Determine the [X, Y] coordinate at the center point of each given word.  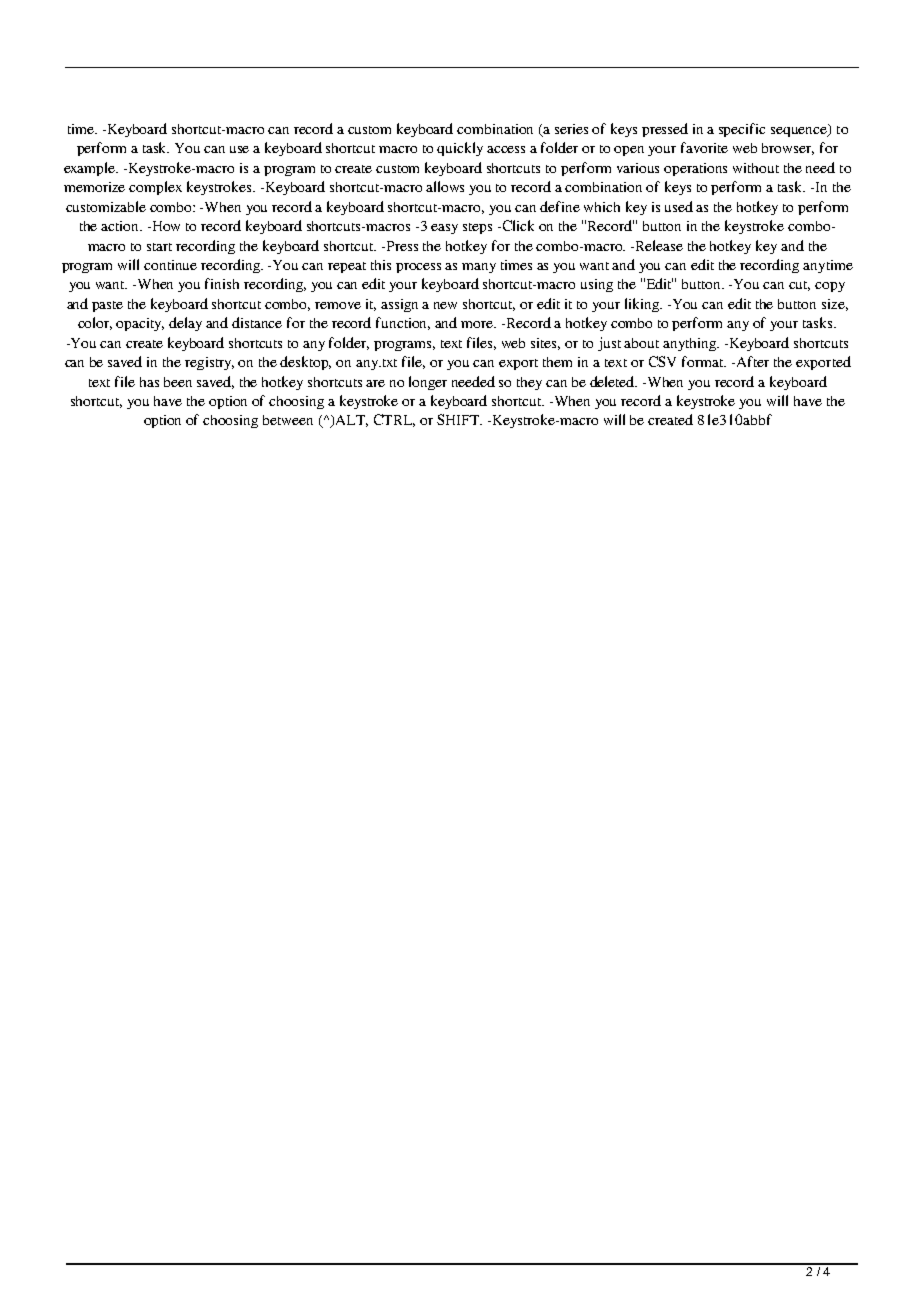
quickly [460, 149]
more [478, 324]
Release [659, 245]
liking [643, 305]
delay [185, 324]
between [288, 420]
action [121, 226]
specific [742, 130]
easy [444, 229]
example [91, 169]
